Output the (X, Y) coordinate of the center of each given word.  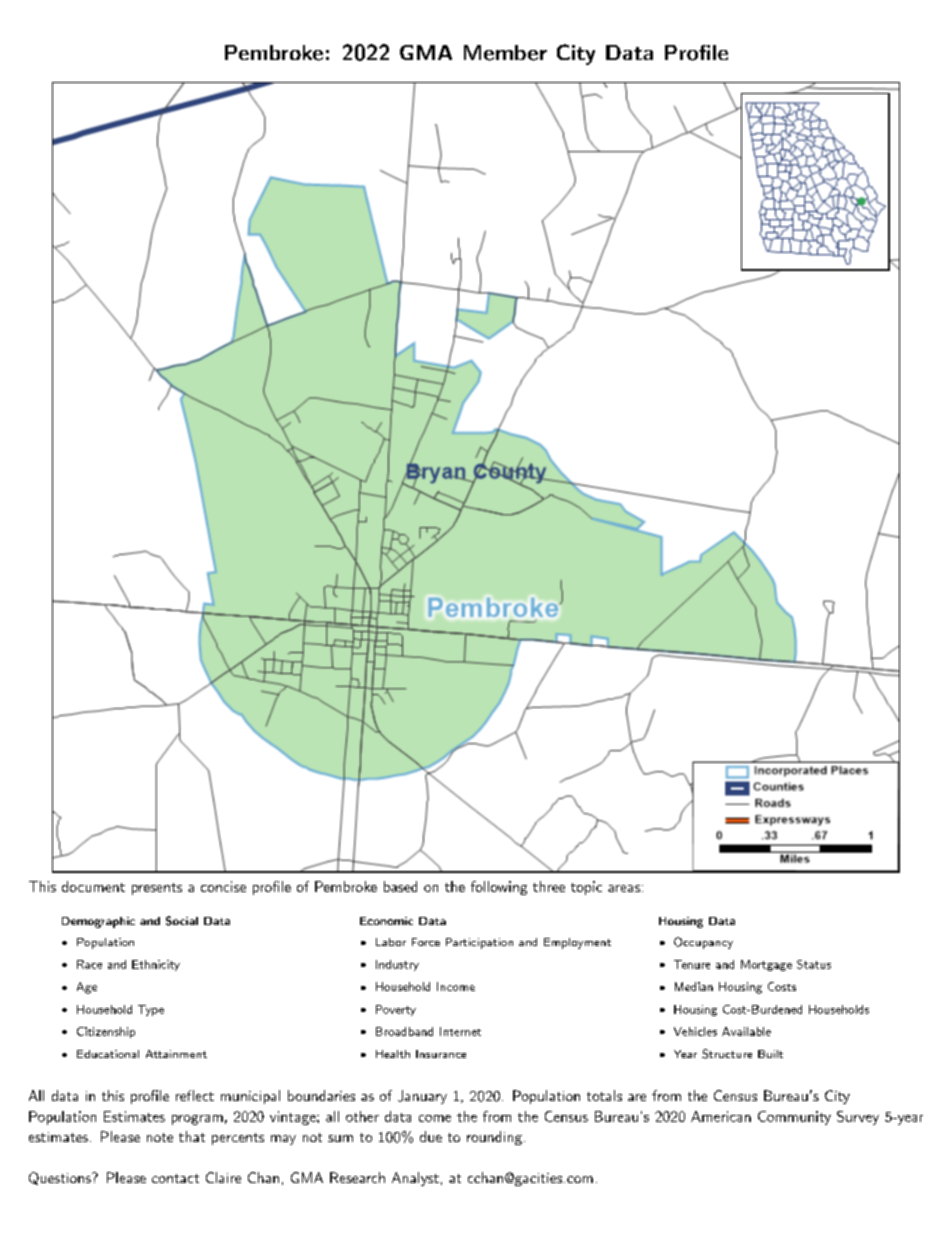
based (400, 886)
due (431, 1136)
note (160, 1137)
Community (794, 1118)
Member (505, 53)
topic (586, 888)
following (499, 888)
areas (624, 888)
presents (157, 889)
